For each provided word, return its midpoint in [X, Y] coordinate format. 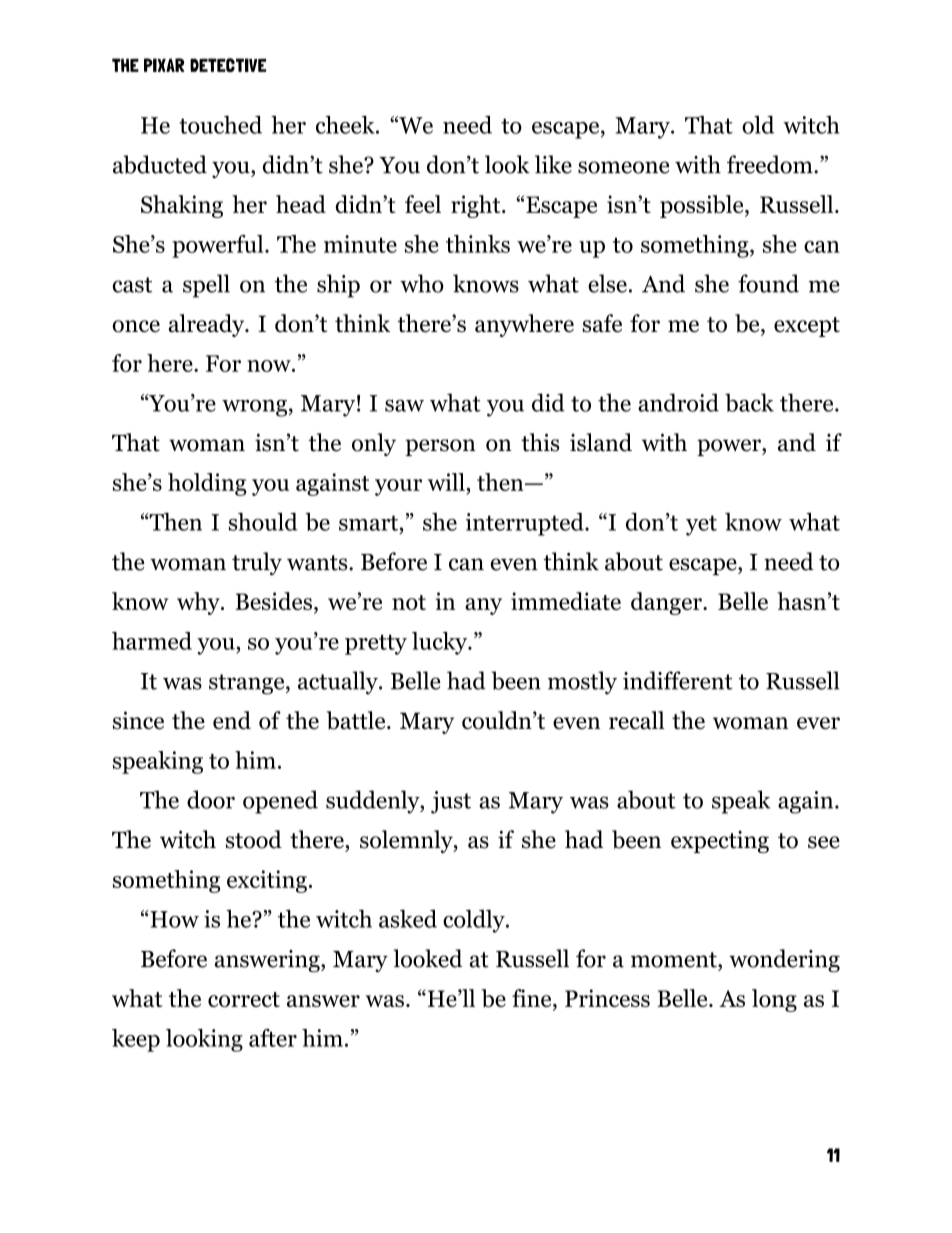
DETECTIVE [228, 65]
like [553, 164]
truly [257, 563]
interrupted [526, 524]
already [207, 325]
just [451, 802]
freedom [771, 164]
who [422, 283]
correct [244, 999]
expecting [720, 842]
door [211, 799]
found [768, 283]
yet [701, 525]
